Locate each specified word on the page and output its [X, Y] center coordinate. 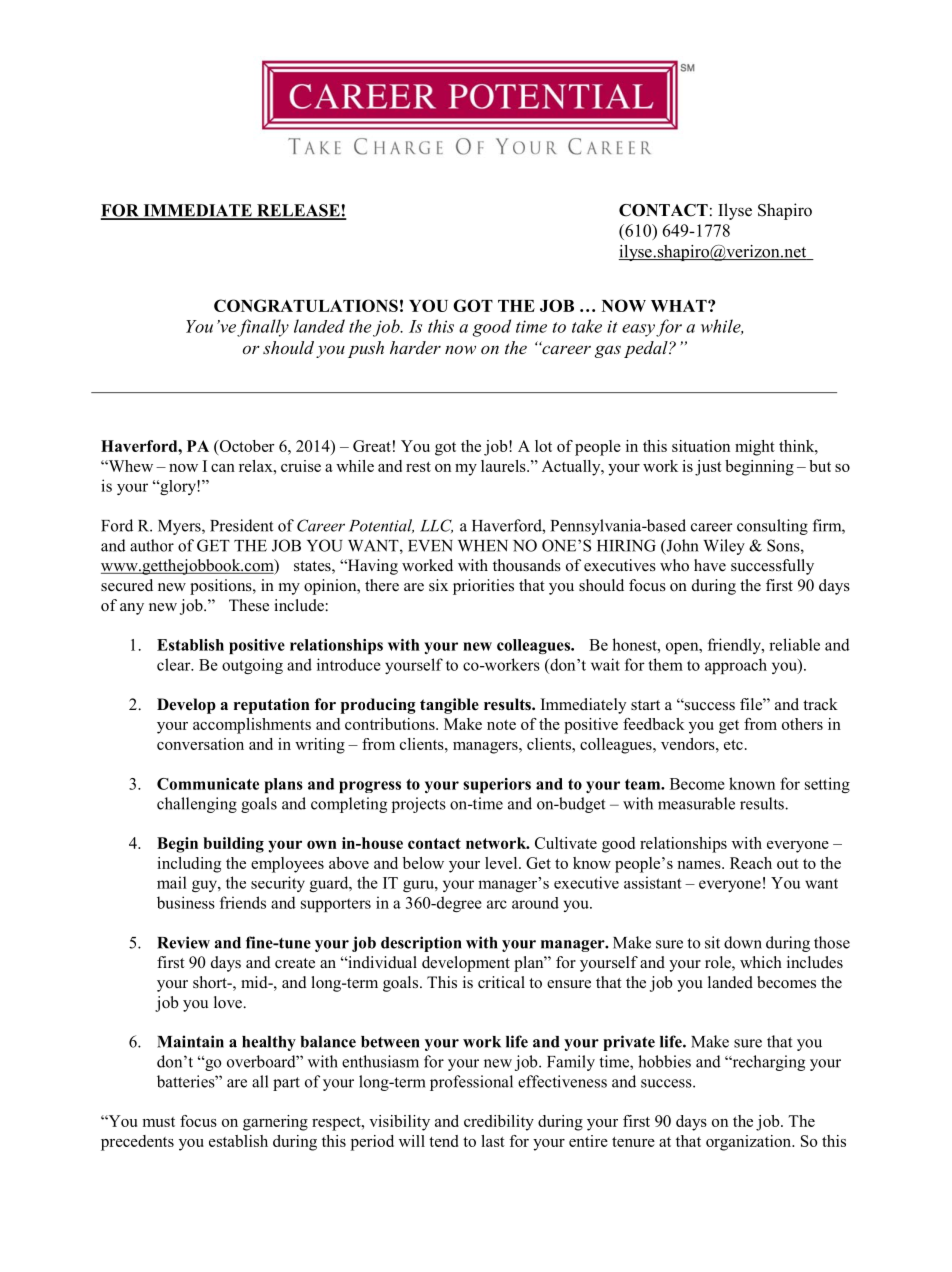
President [241, 525]
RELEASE [298, 211]
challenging [197, 805]
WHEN [483, 546]
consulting [772, 527]
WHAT [680, 306]
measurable [696, 803]
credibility [499, 1123]
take [587, 326]
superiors [497, 785]
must [158, 1122]
